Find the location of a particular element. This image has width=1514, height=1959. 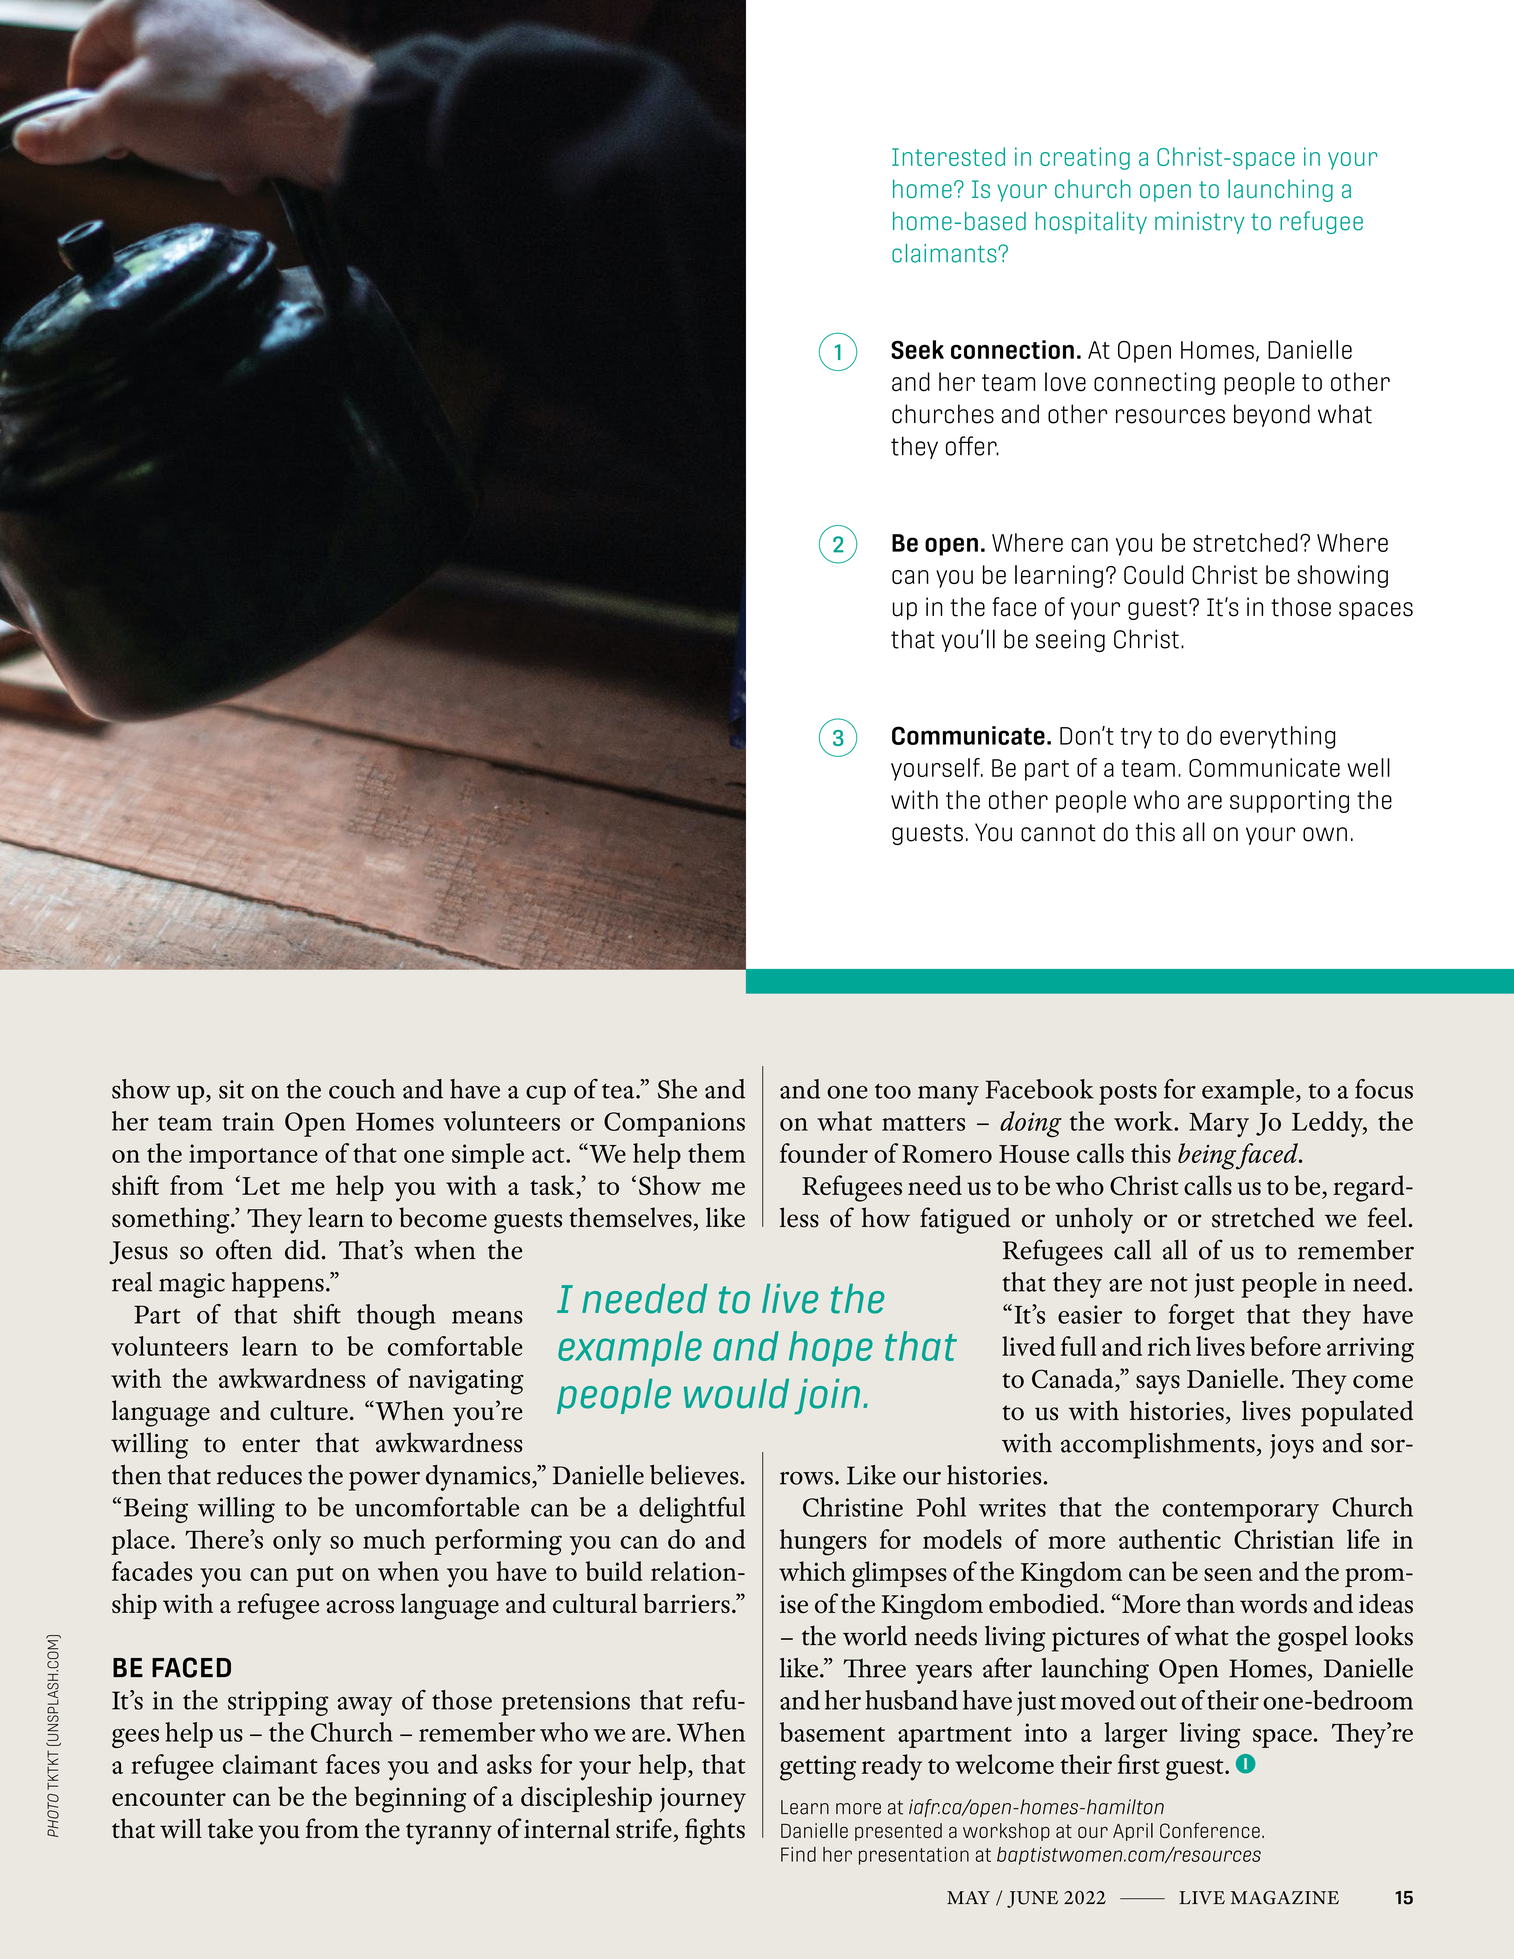

Could is located at coordinates (1153, 574).
